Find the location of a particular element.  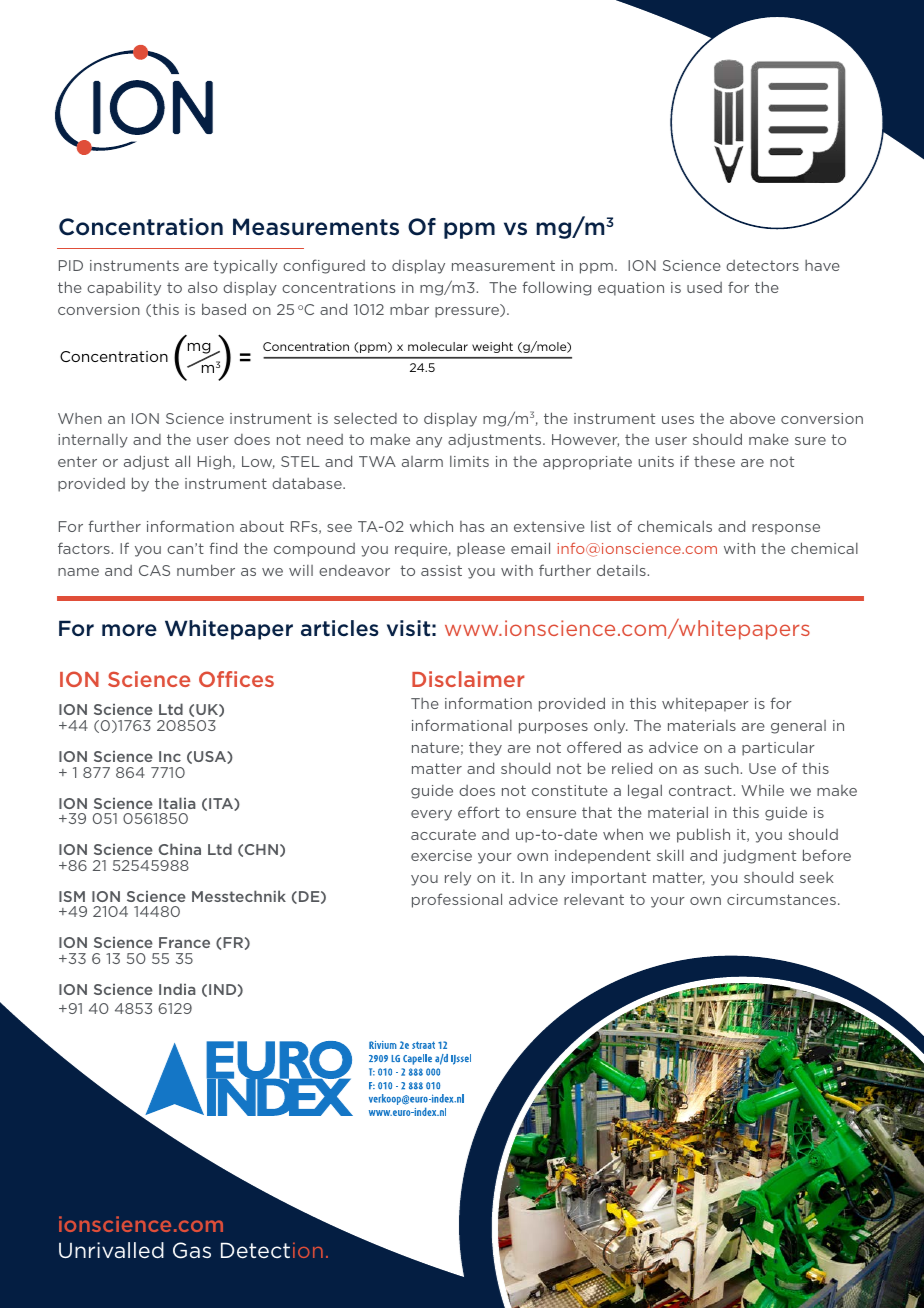

Gas is located at coordinates (192, 1250).
